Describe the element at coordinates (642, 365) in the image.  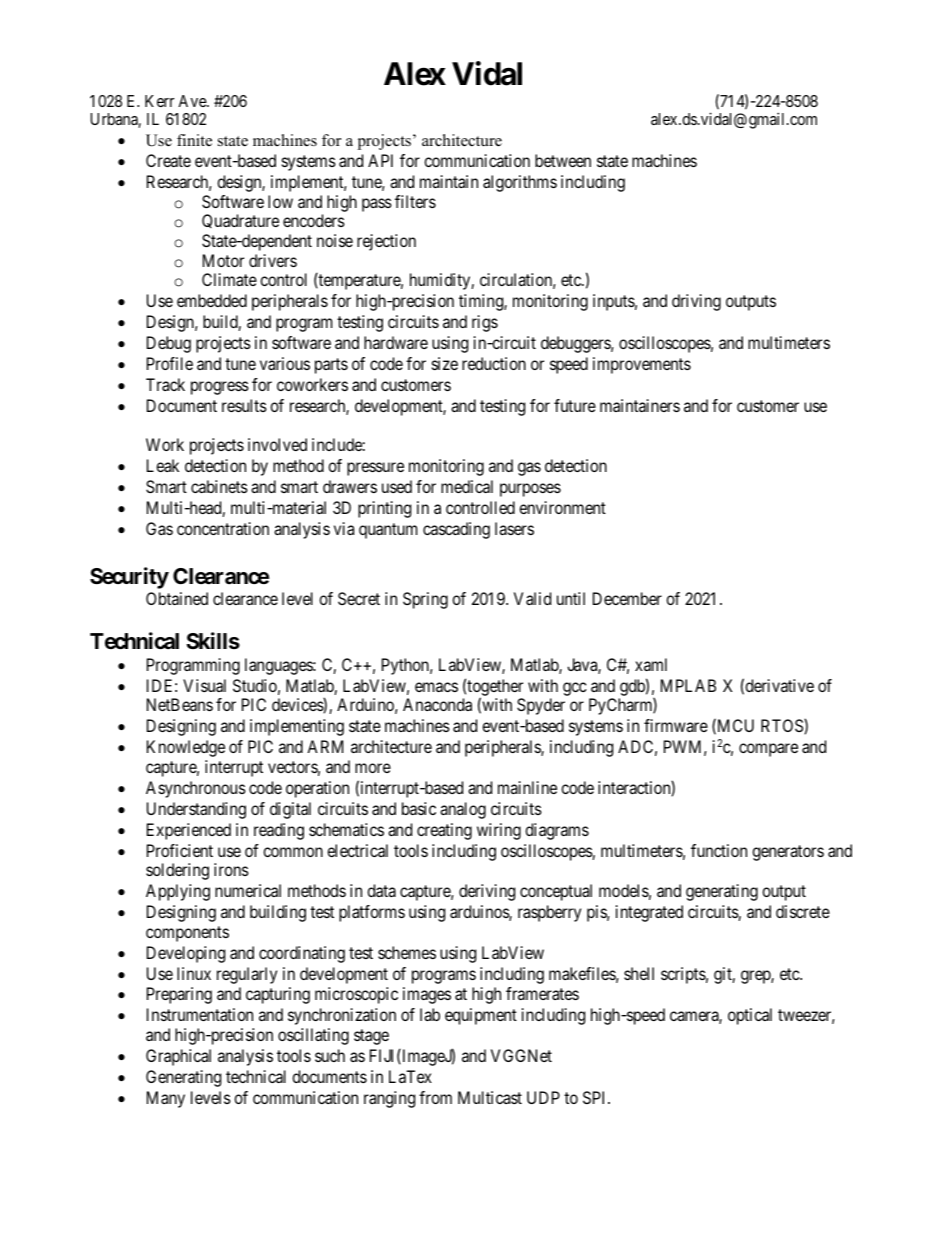
I see `improvements` at that location.
